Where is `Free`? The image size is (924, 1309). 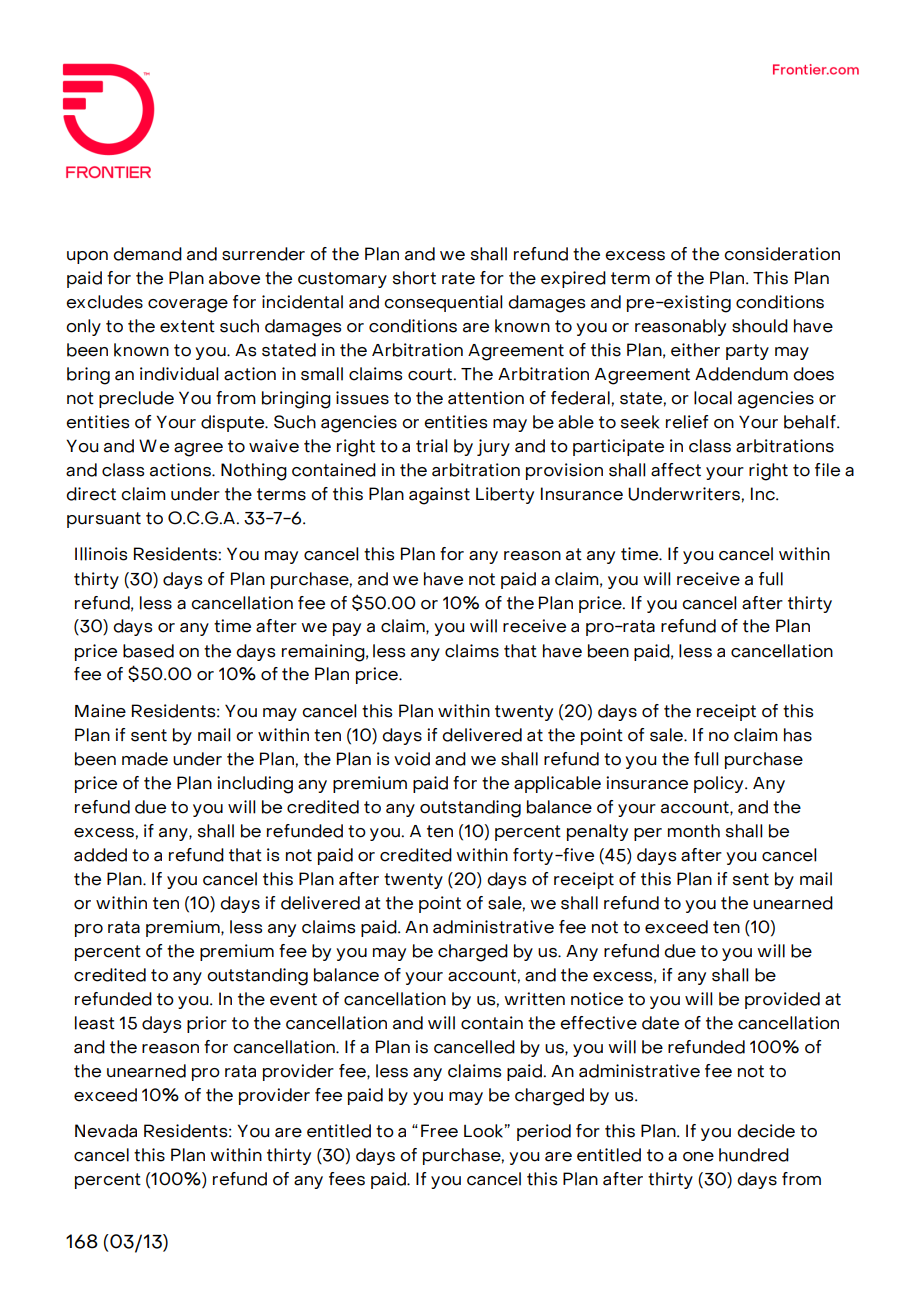
Free is located at coordinates (439, 1131).
